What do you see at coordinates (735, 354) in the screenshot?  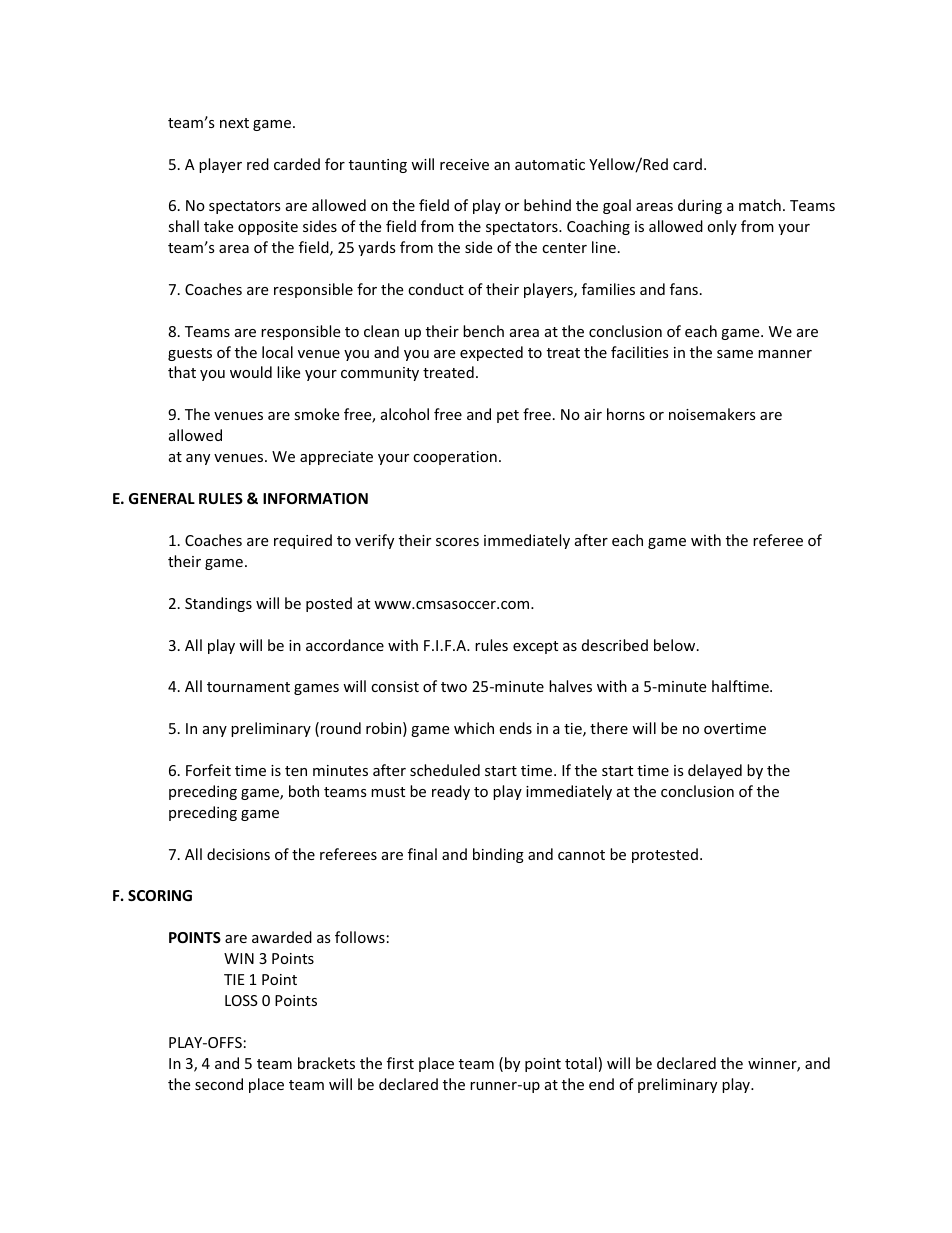 I see `same` at bounding box center [735, 354].
